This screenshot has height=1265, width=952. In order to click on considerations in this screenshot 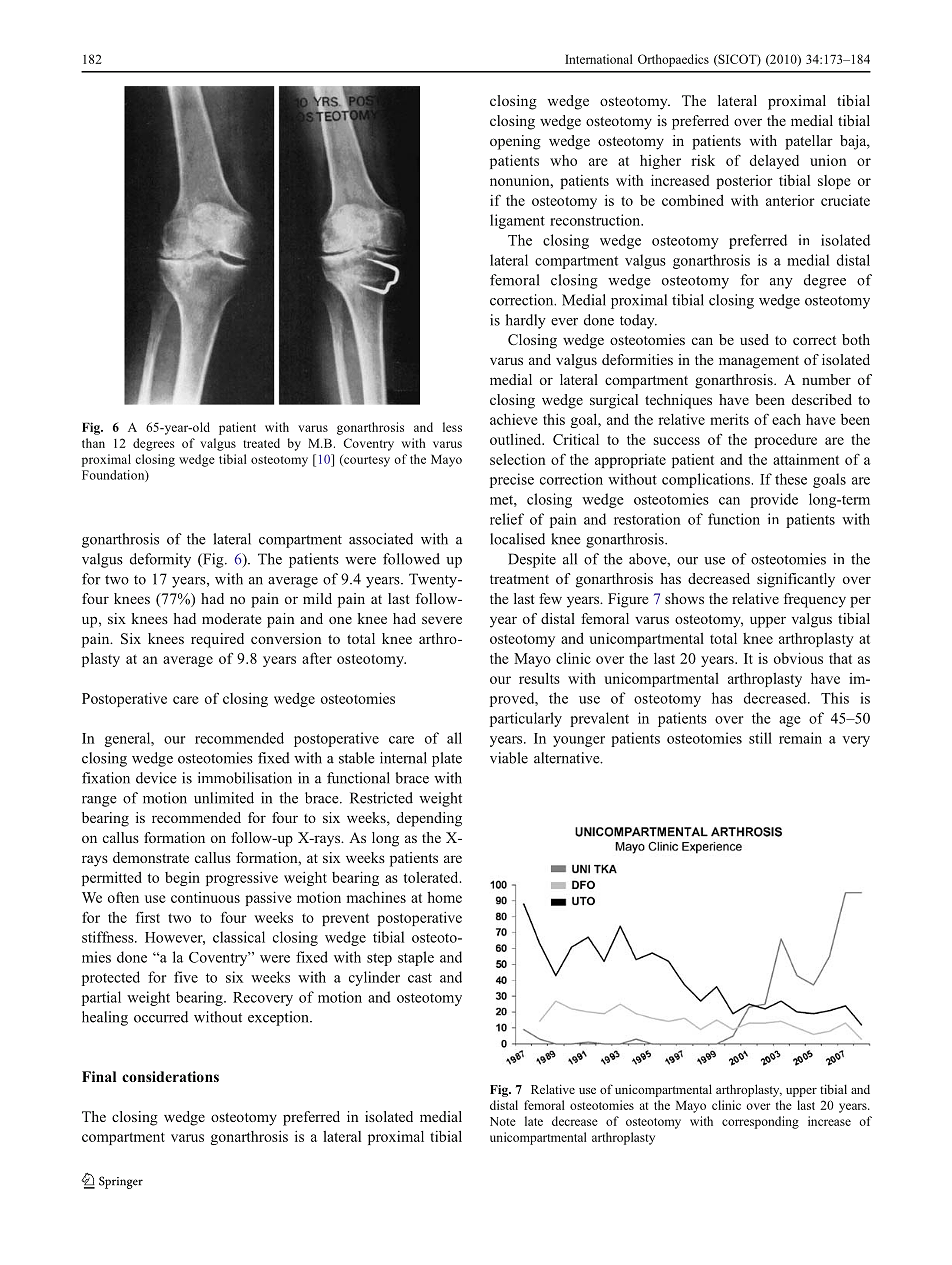, I will do `click(170, 1076)`.
